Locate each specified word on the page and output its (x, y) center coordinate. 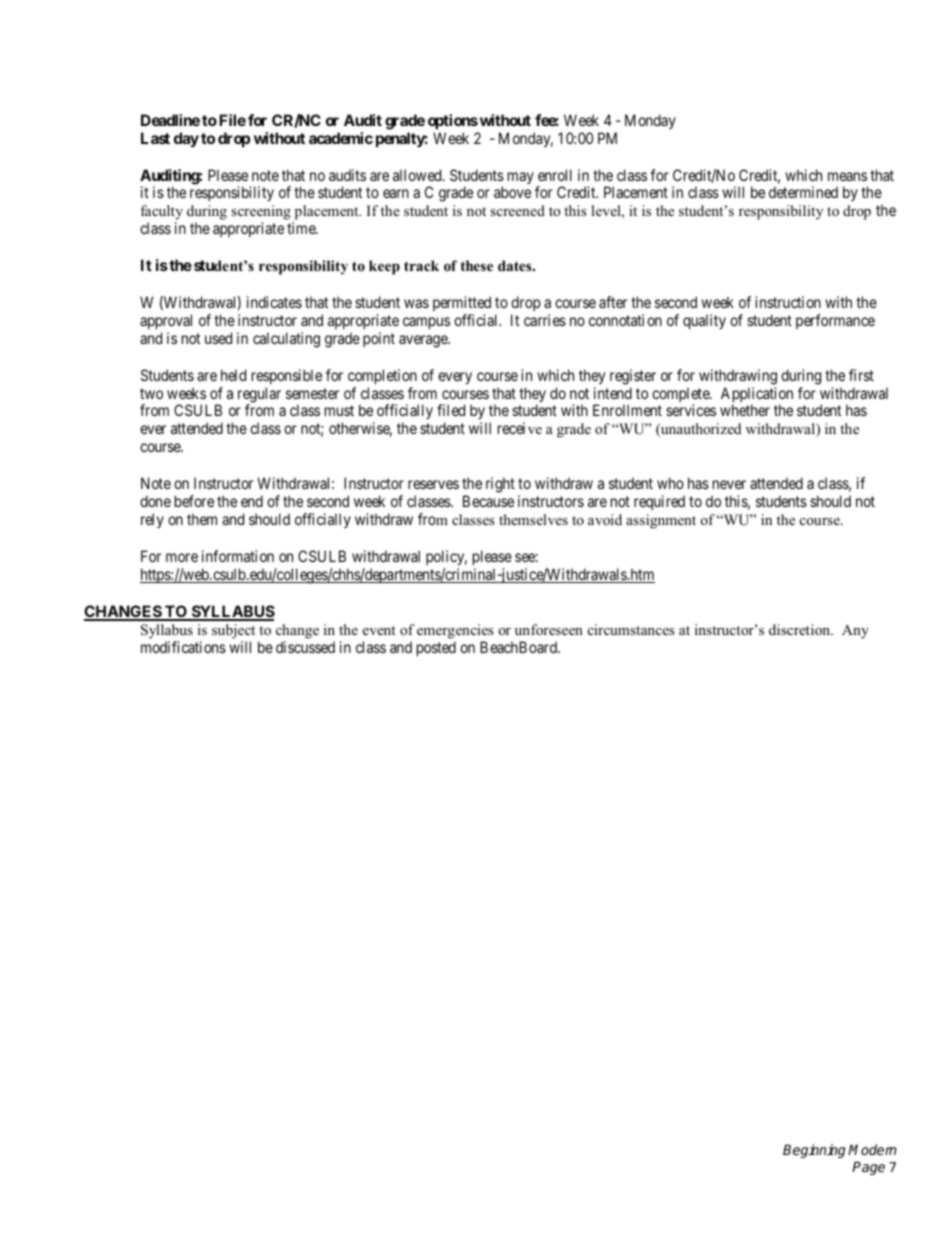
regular (259, 396)
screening (262, 214)
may (521, 178)
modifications (183, 647)
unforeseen (549, 630)
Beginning (816, 1151)
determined (803, 192)
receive (520, 428)
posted (436, 648)
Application (757, 396)
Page (868, 1168)
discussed (305, 647)
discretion (801, 630)
